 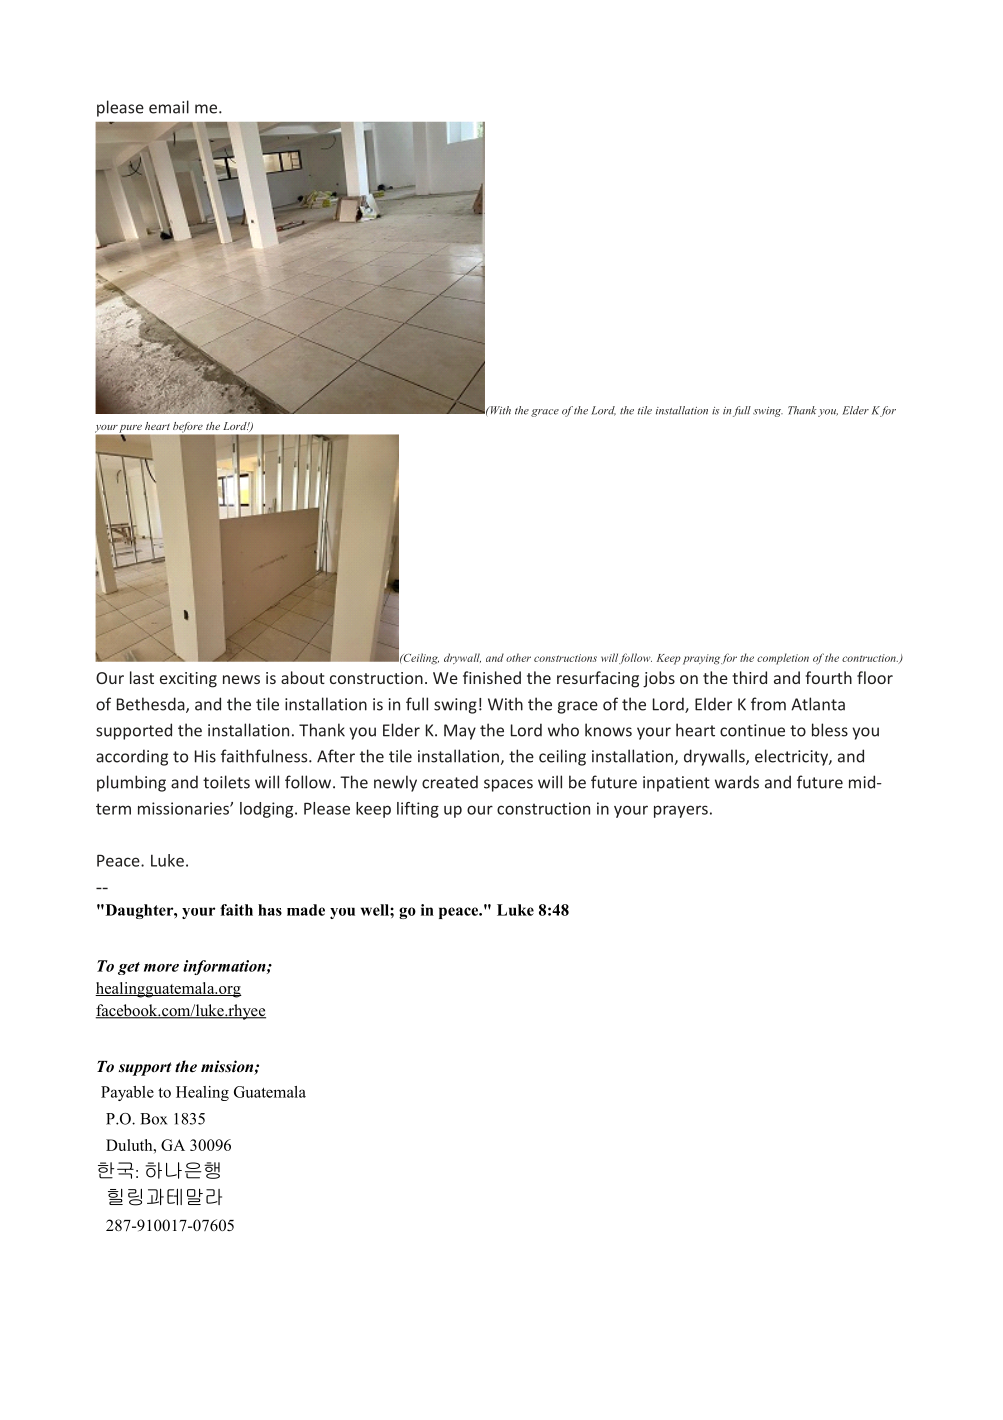 What do you see at coordinates (749, 677) in the document?
I see `third` at bounding box center [749, 677].
